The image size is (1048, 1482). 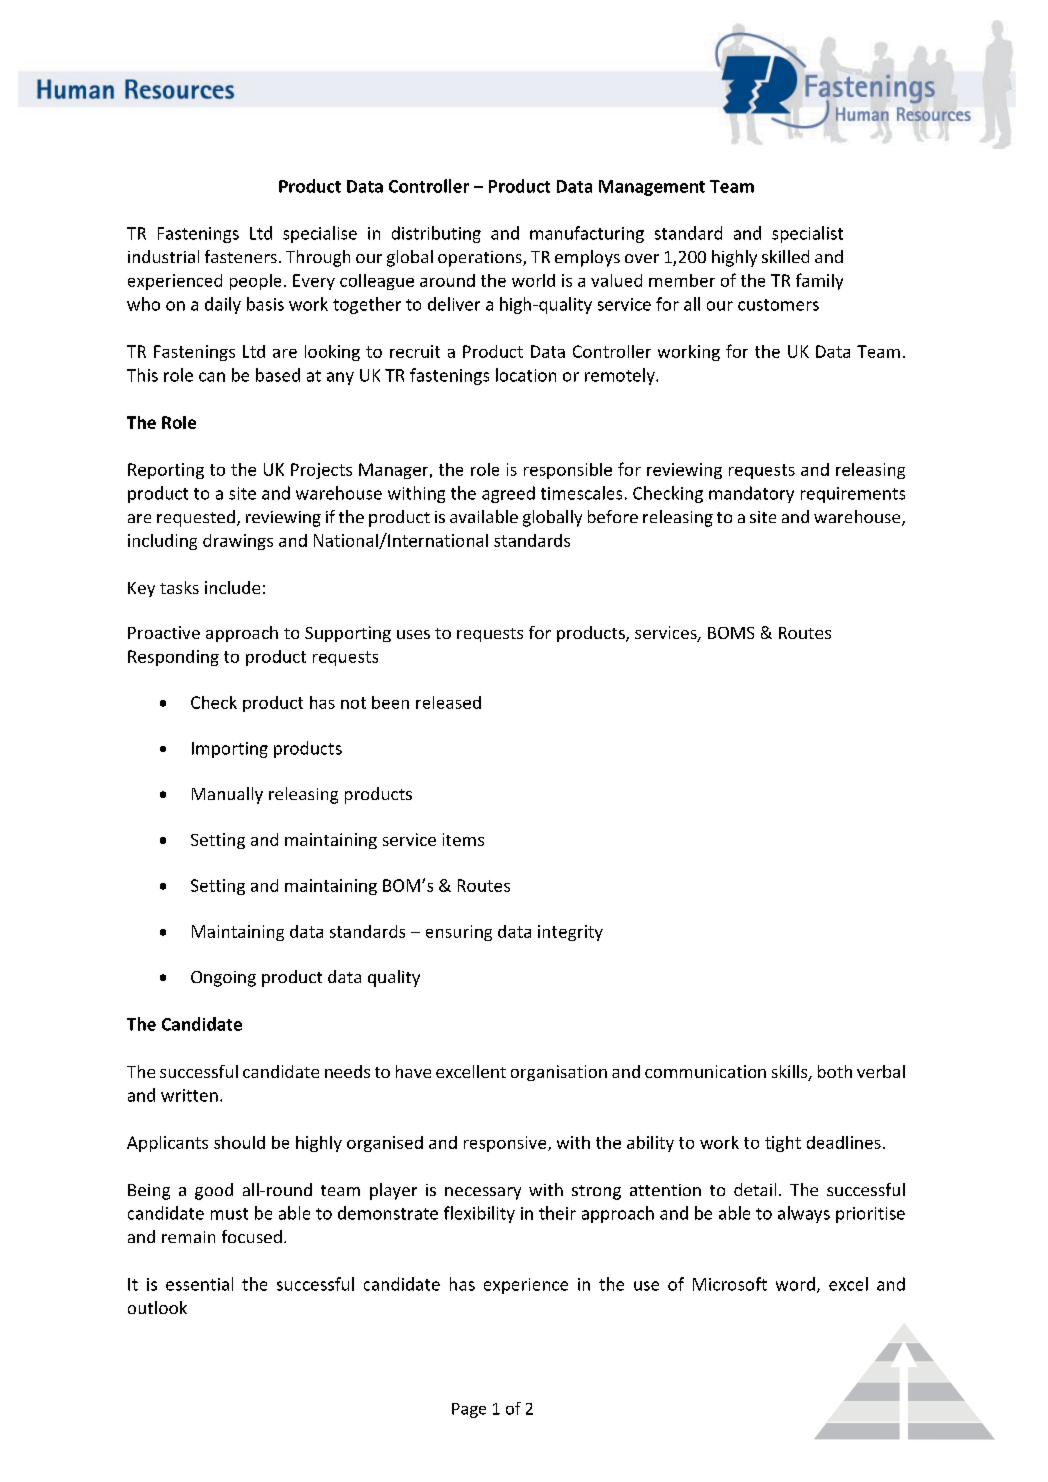 What do you see at coordinates (481, 259) in the image?
I see `operations` at bounding box center [481, 259].
